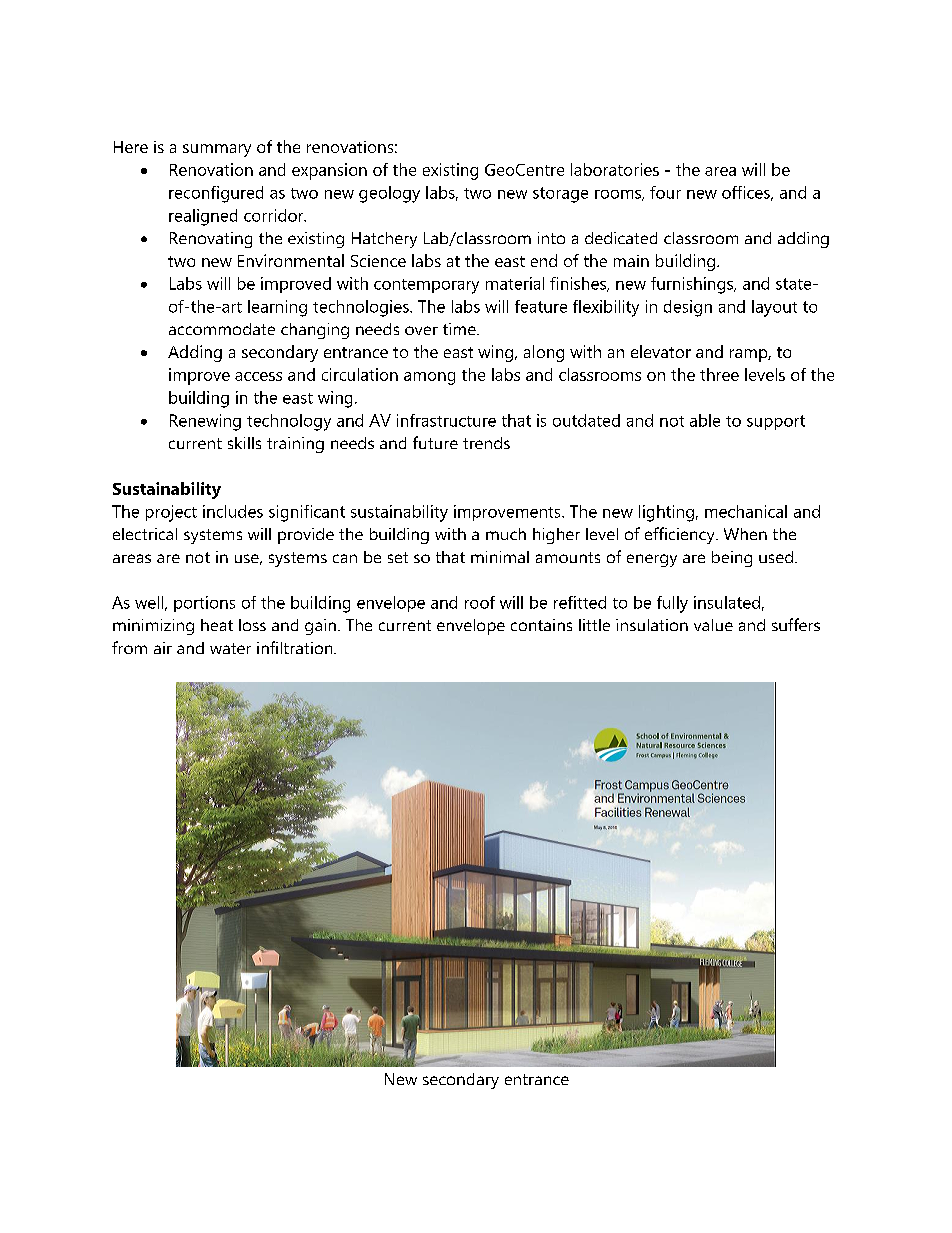 The image size is (952, 1233). What do you see at coordinates (665, 192) in the document?
I see `four` at bounding box center [665, 192].
